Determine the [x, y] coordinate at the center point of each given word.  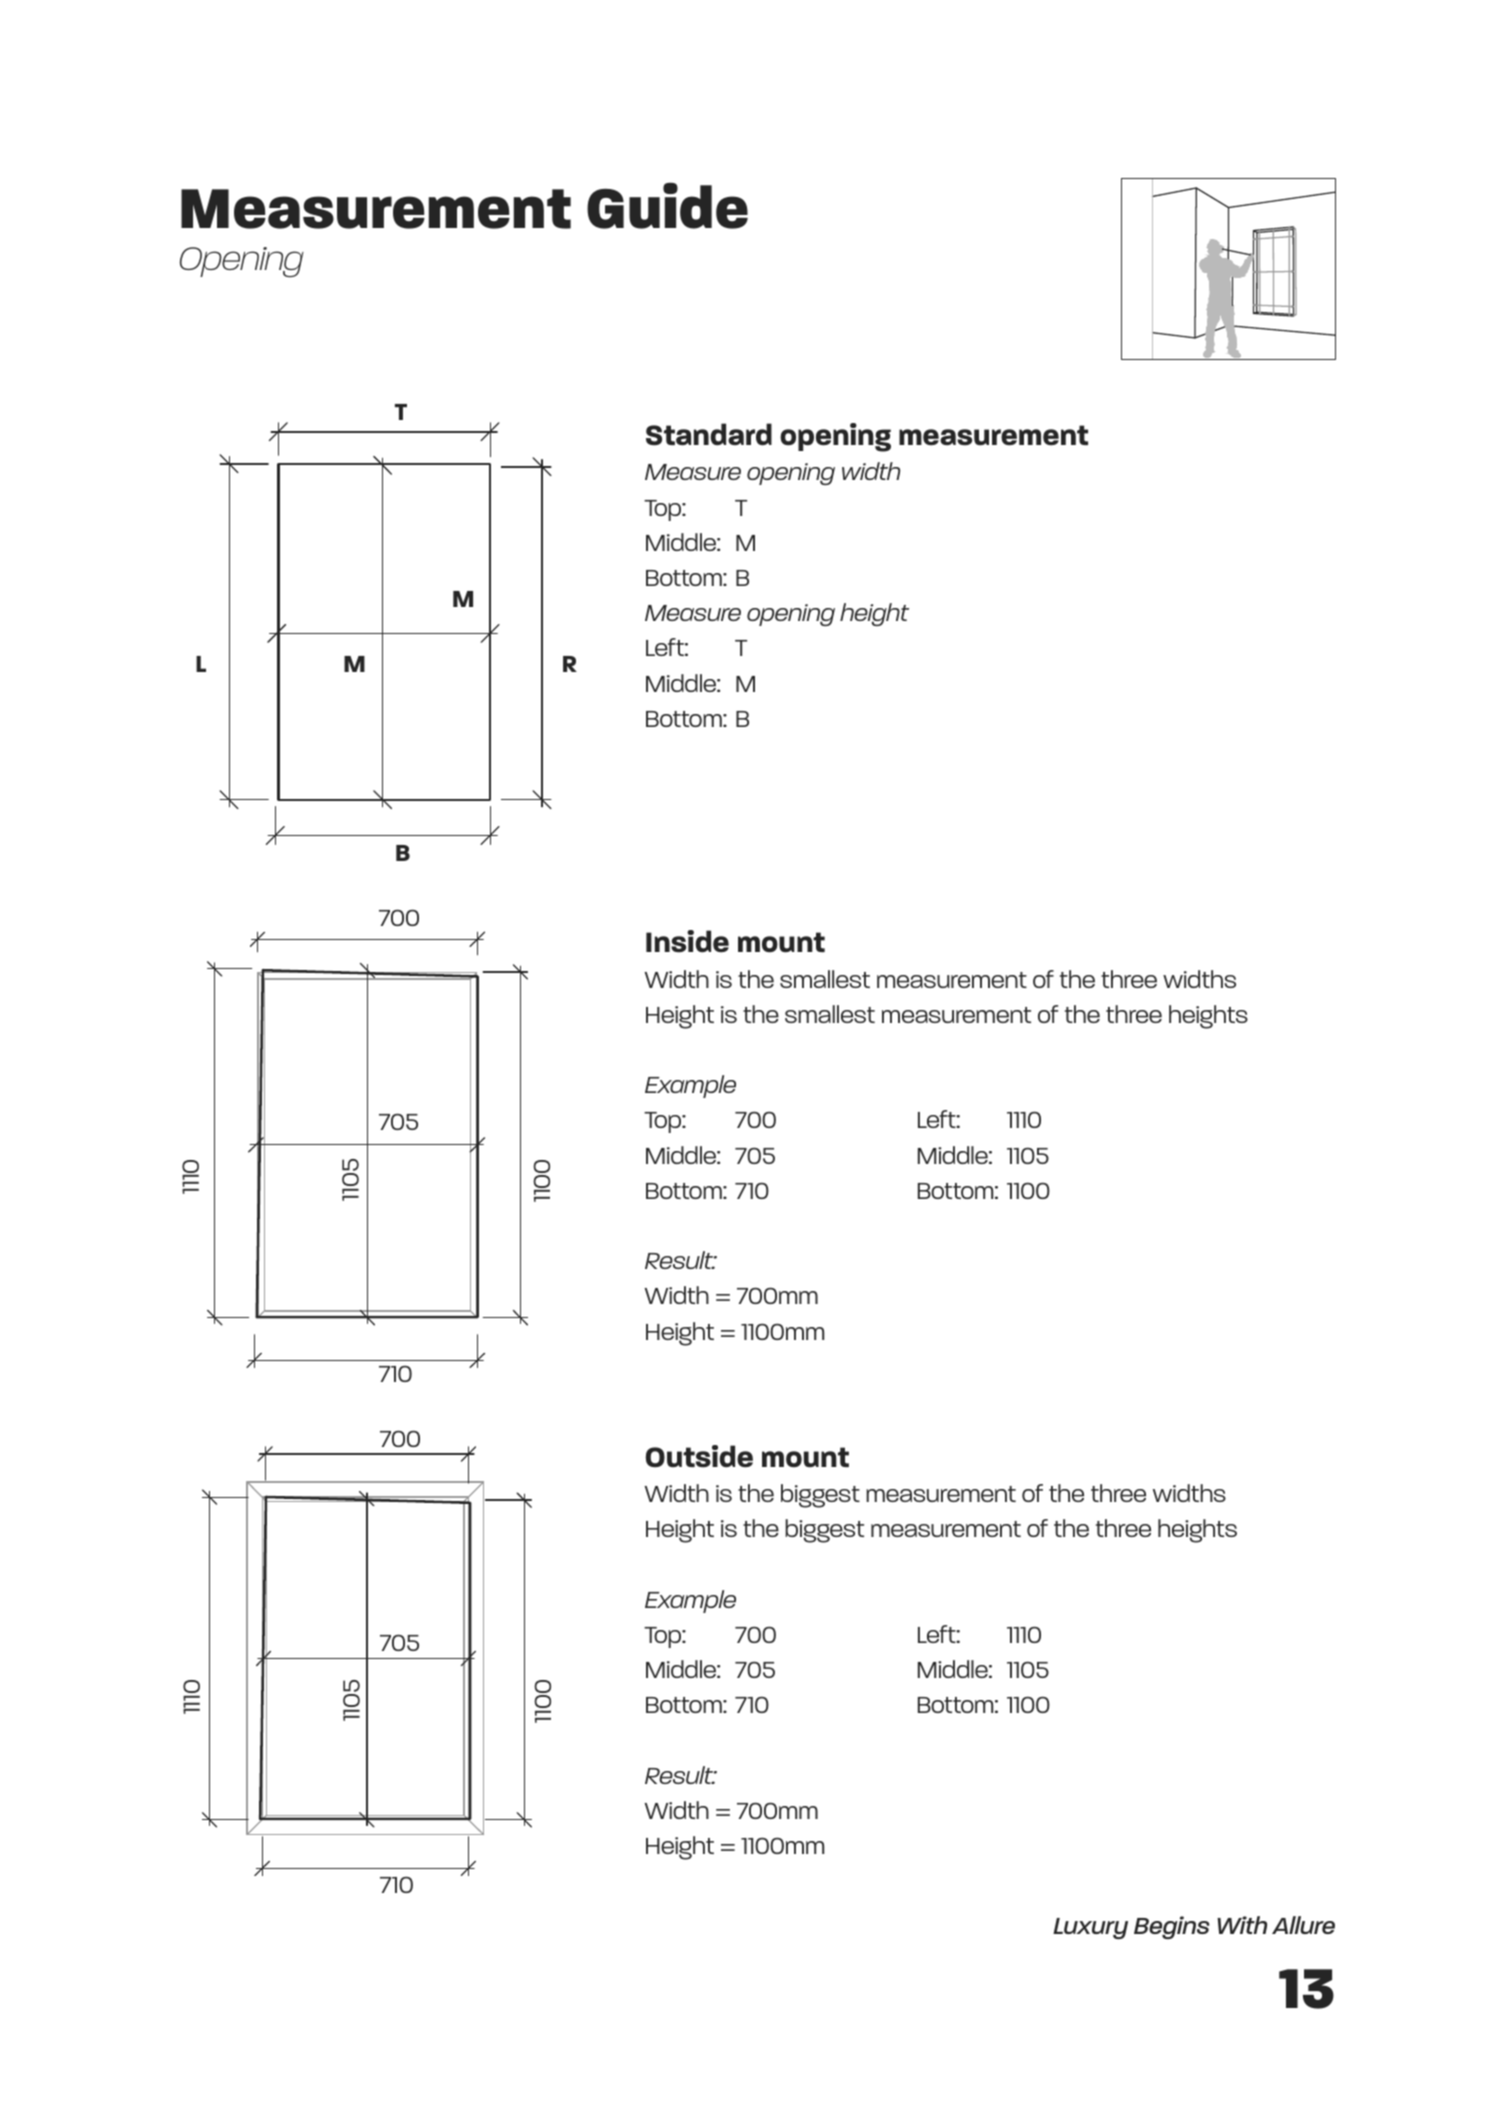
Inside [687, 941]
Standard [709, 434]
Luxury [1090, 1928]
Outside [699, 1456]
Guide [667, 205]
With [1242, 1925]
